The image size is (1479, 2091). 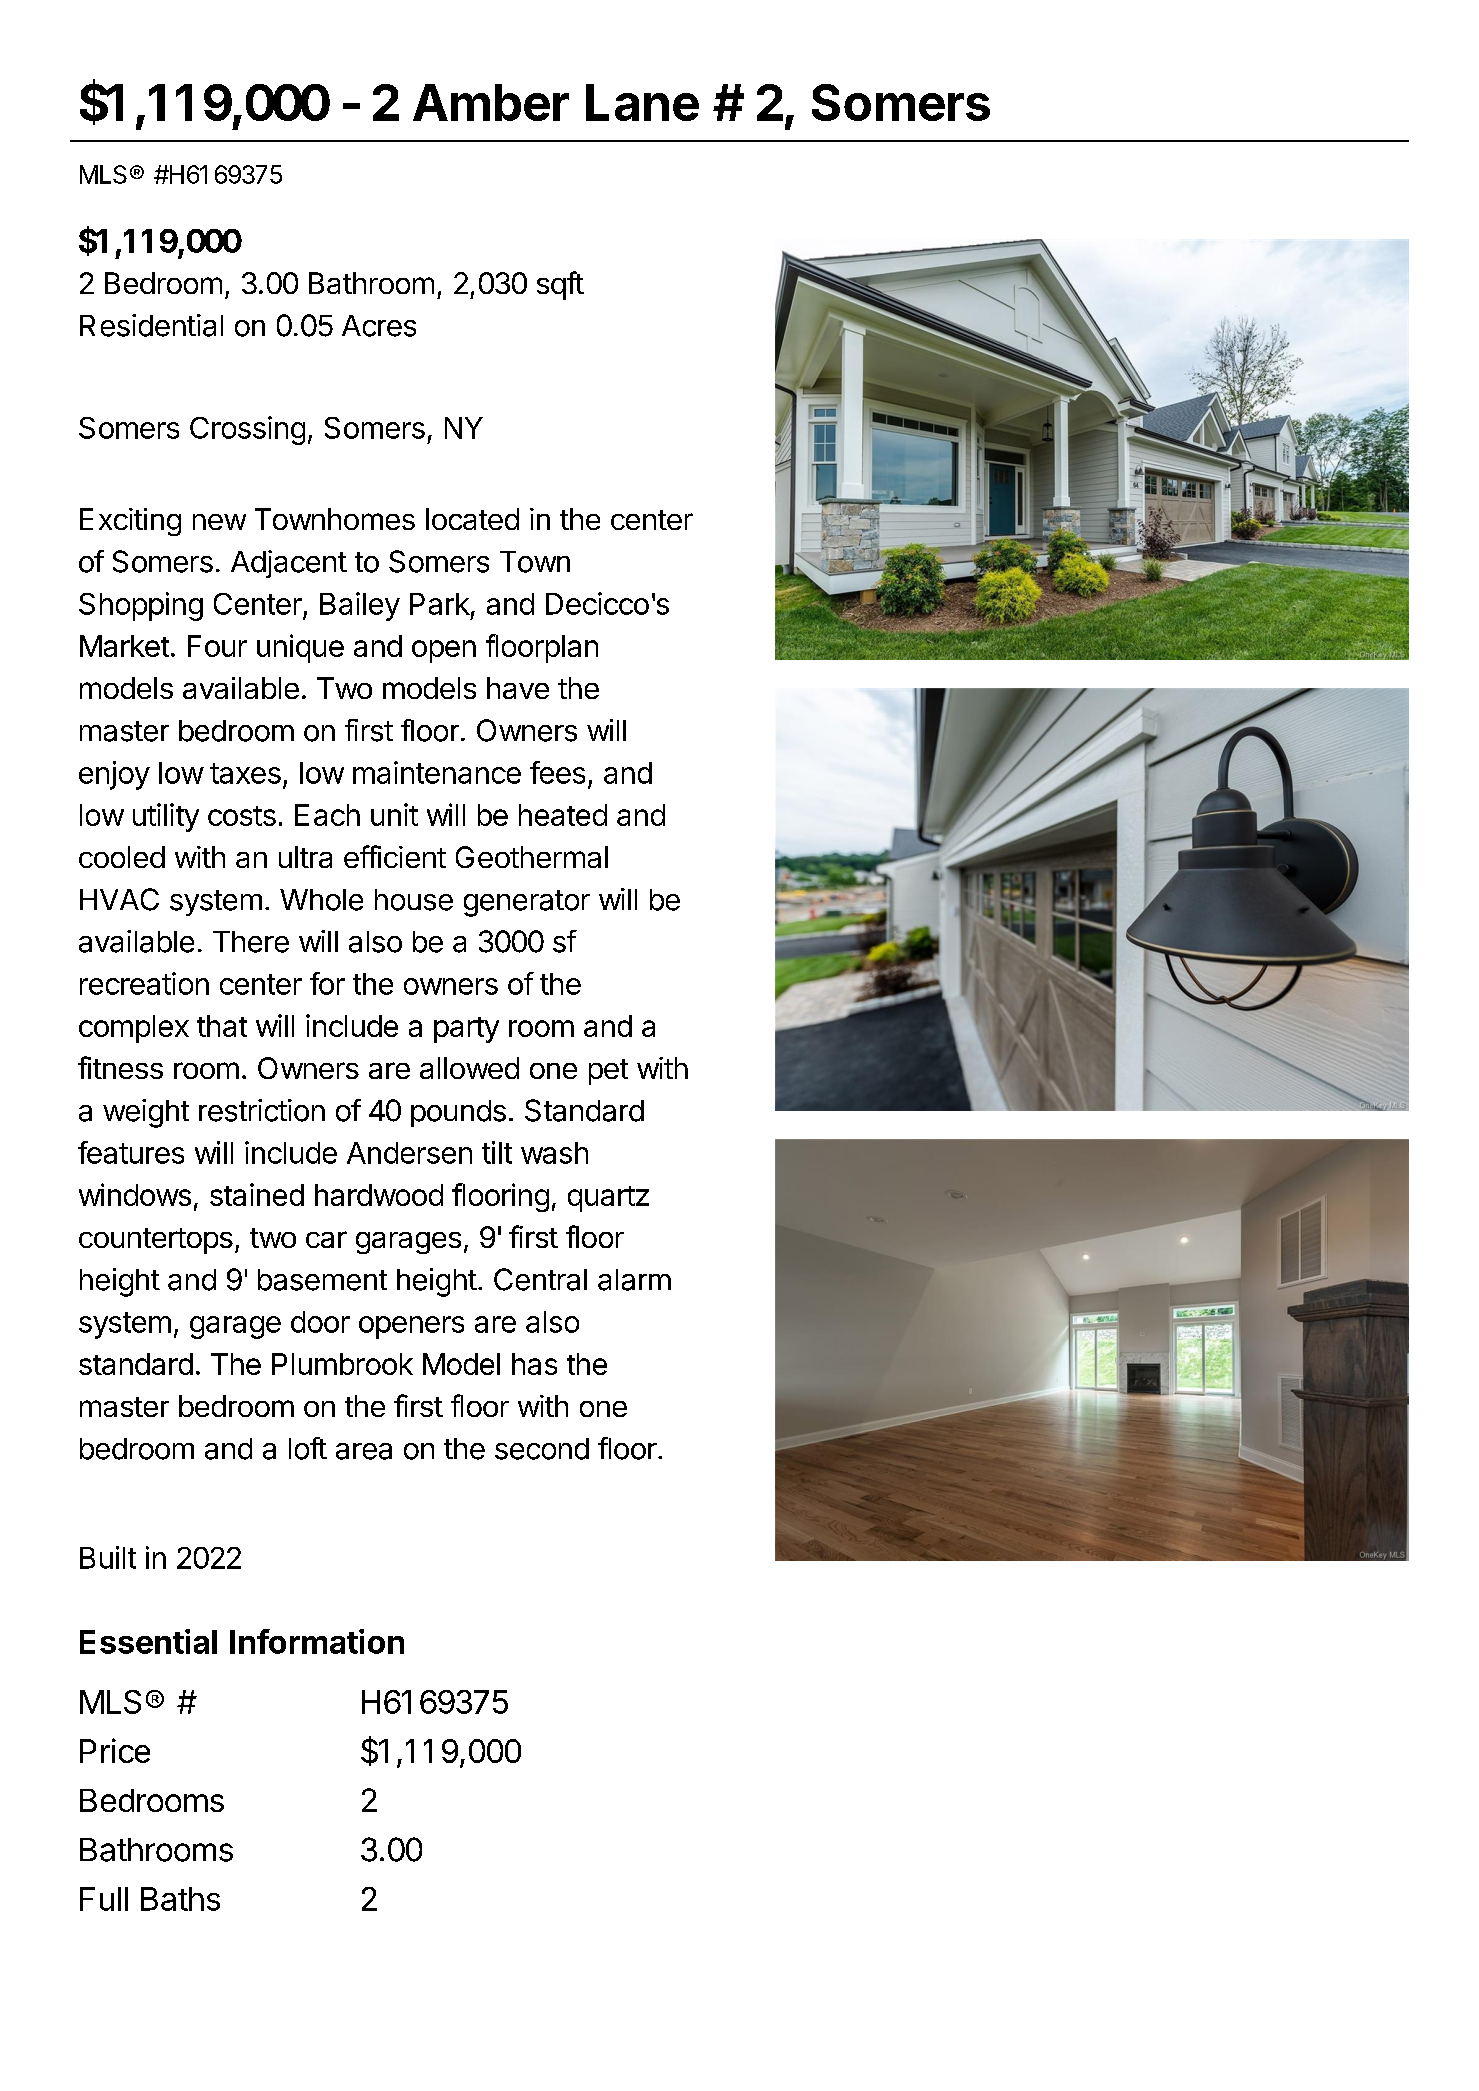 I want to click on second, so click(x=542, y=1449).
